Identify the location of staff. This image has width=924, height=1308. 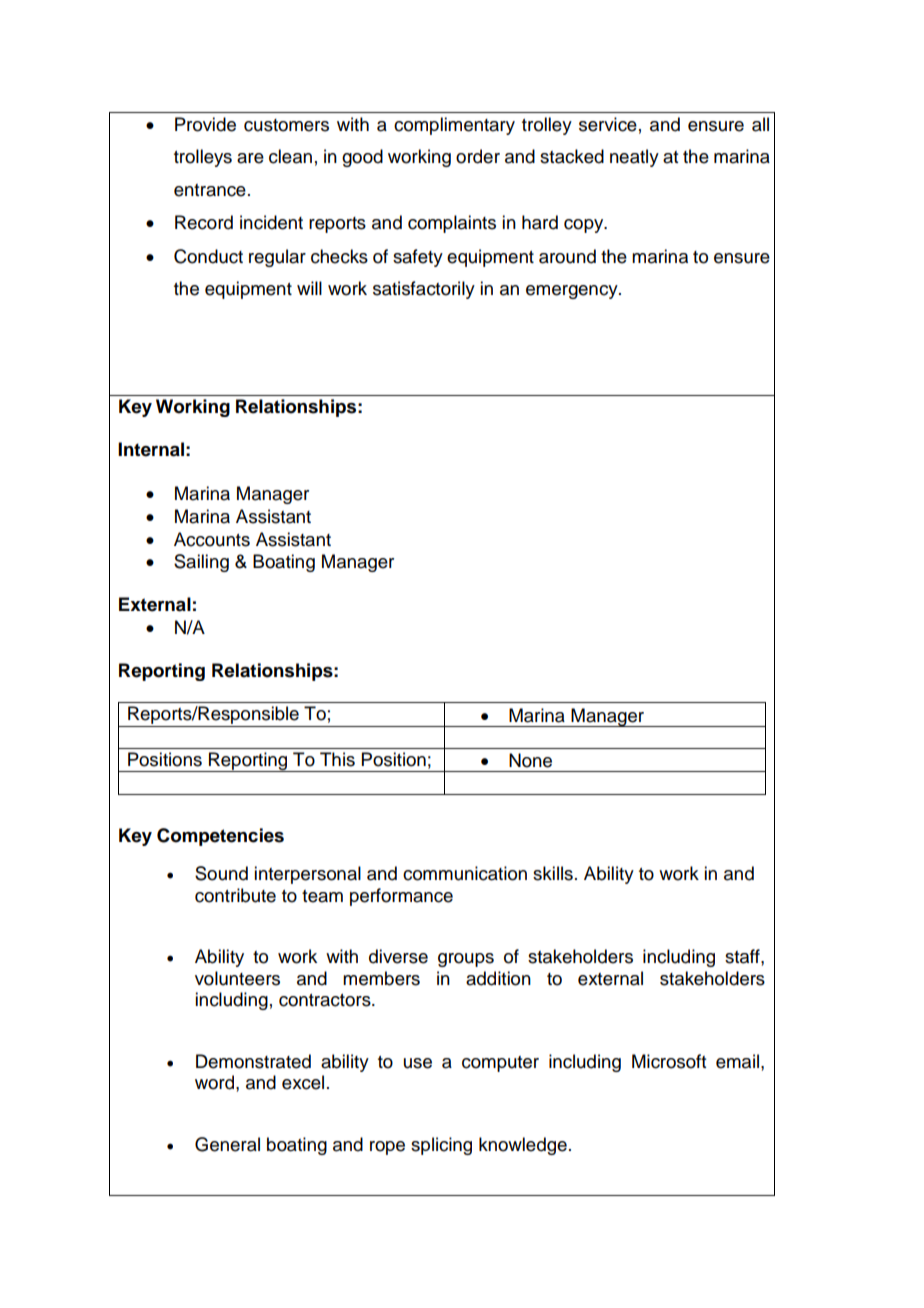
(743, 956).
